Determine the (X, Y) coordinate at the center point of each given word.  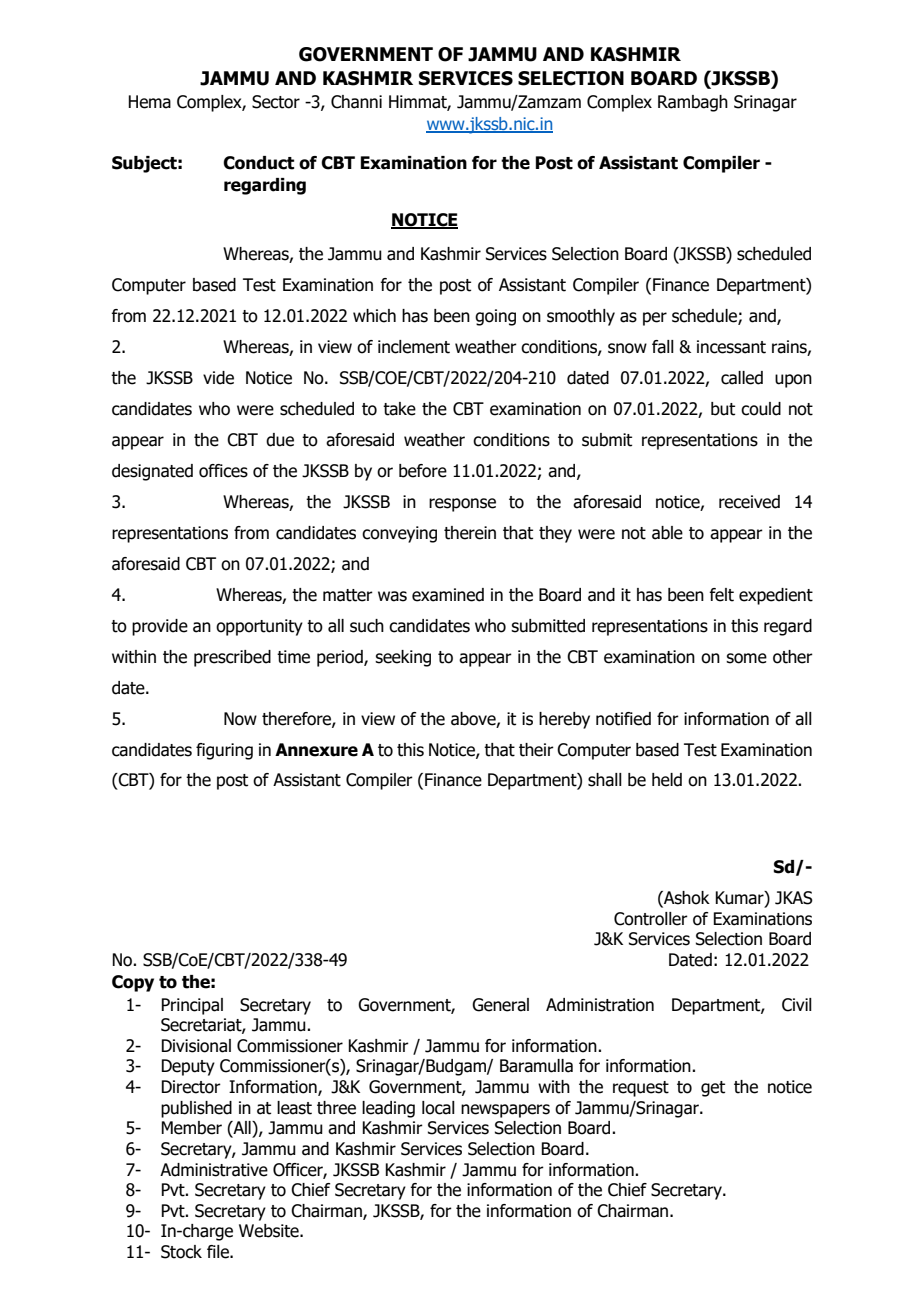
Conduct (258, 163)
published (196, 1109)
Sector (276, 102)
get (713, 1089)
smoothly (581, 317)
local (438, 1108)
